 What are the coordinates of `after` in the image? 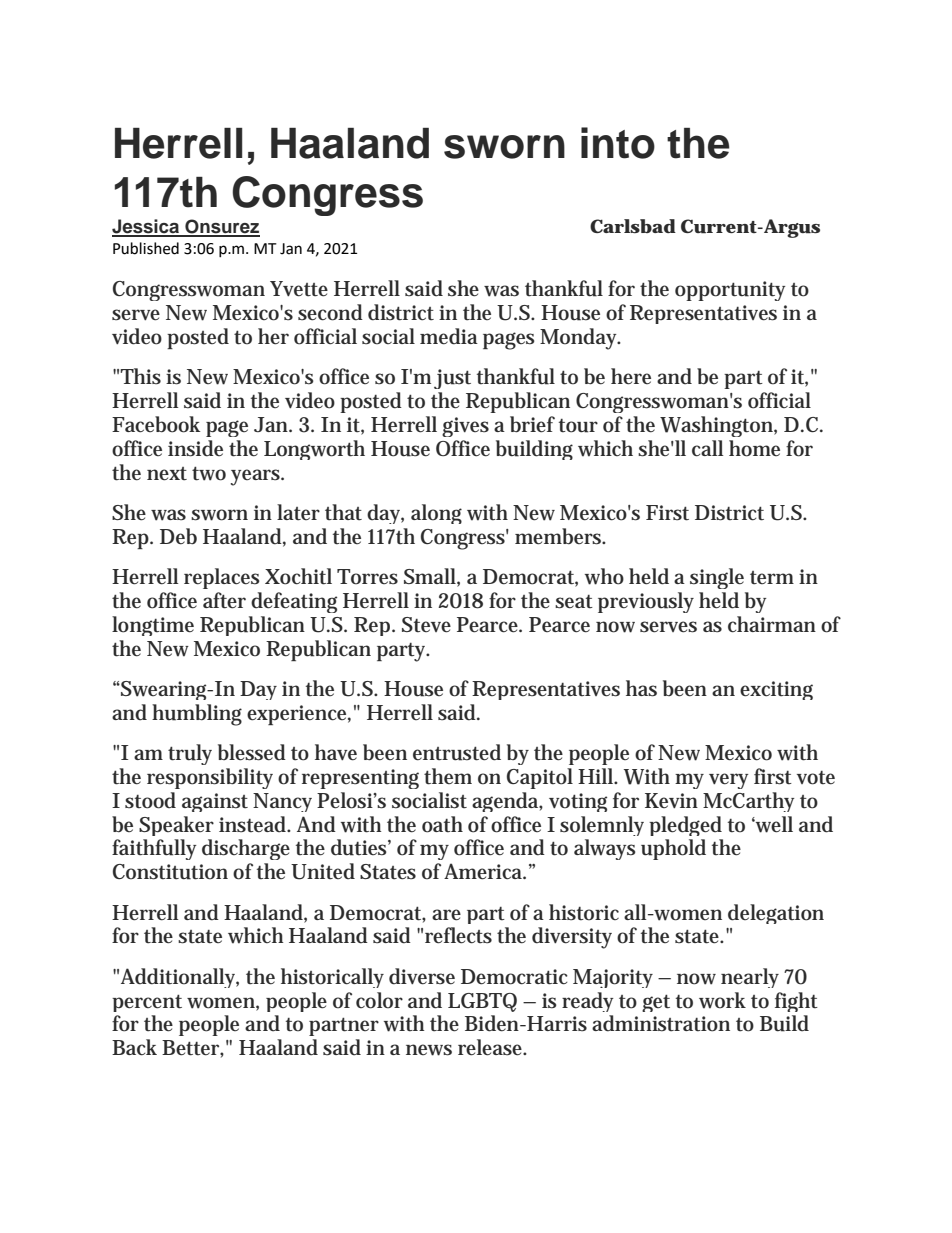 It's located at (224, 600).
